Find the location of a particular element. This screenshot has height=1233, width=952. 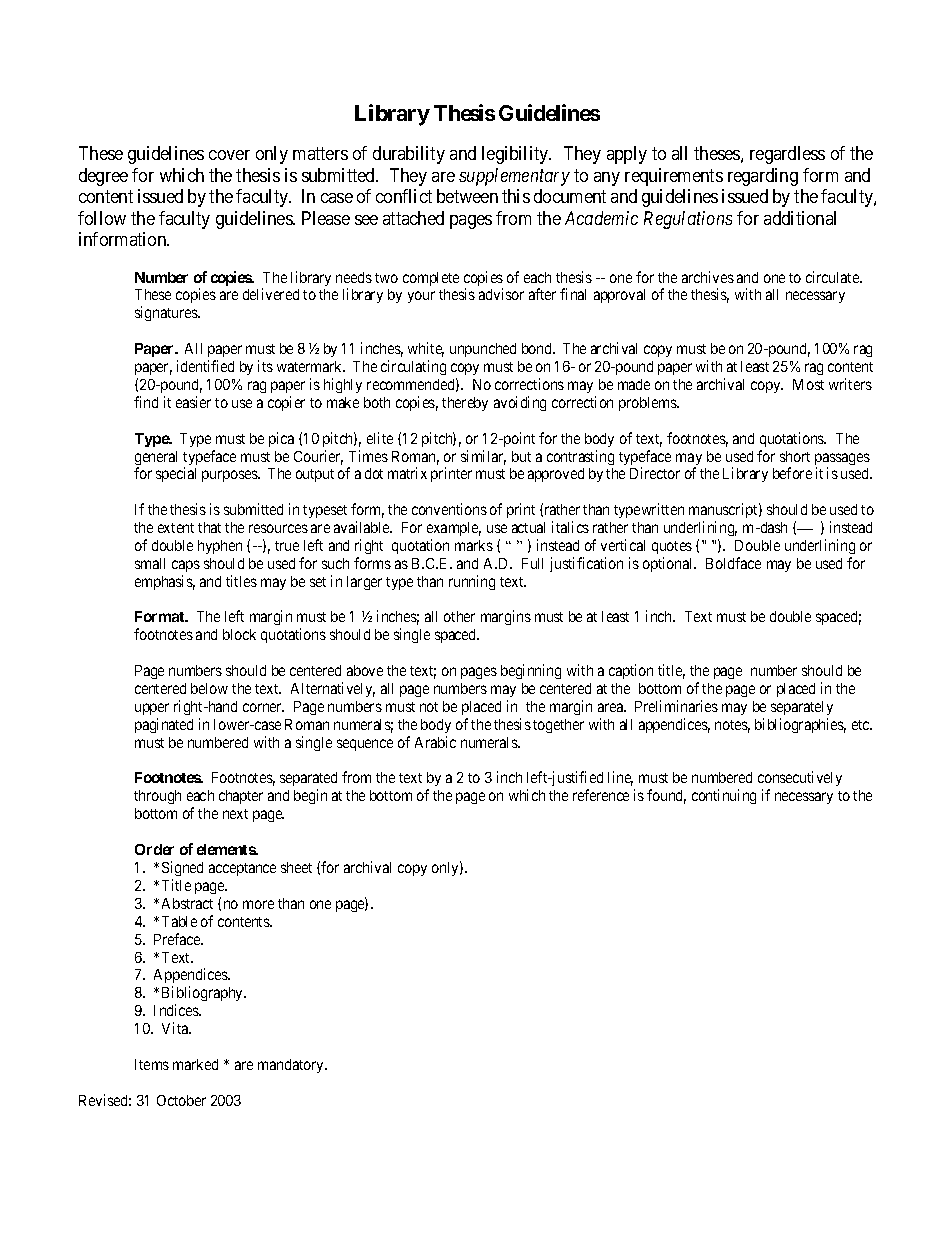

block is located at coordinates (239, 634).
